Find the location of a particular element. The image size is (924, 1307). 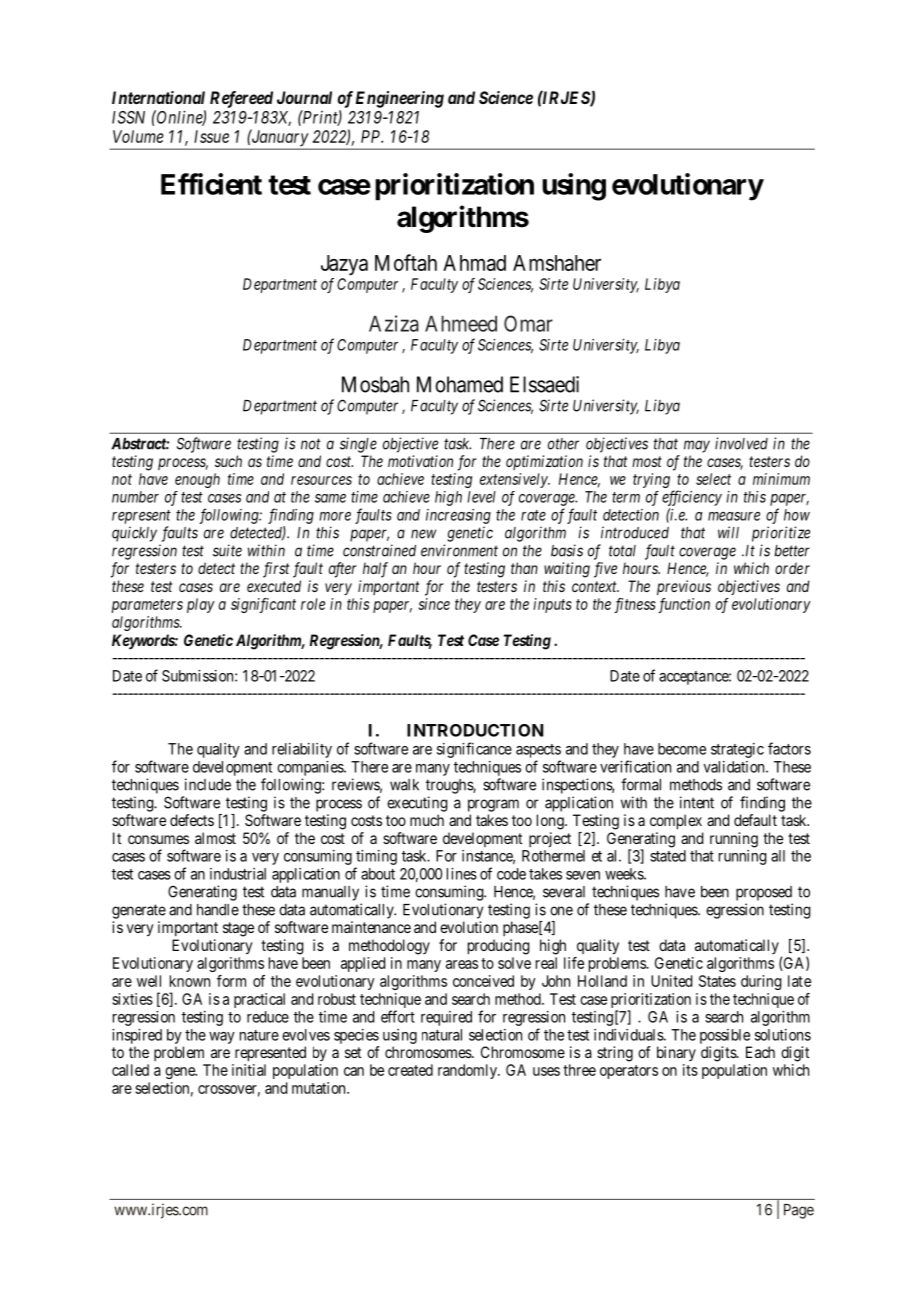

randomly is located at coordinates (468, 1071).
